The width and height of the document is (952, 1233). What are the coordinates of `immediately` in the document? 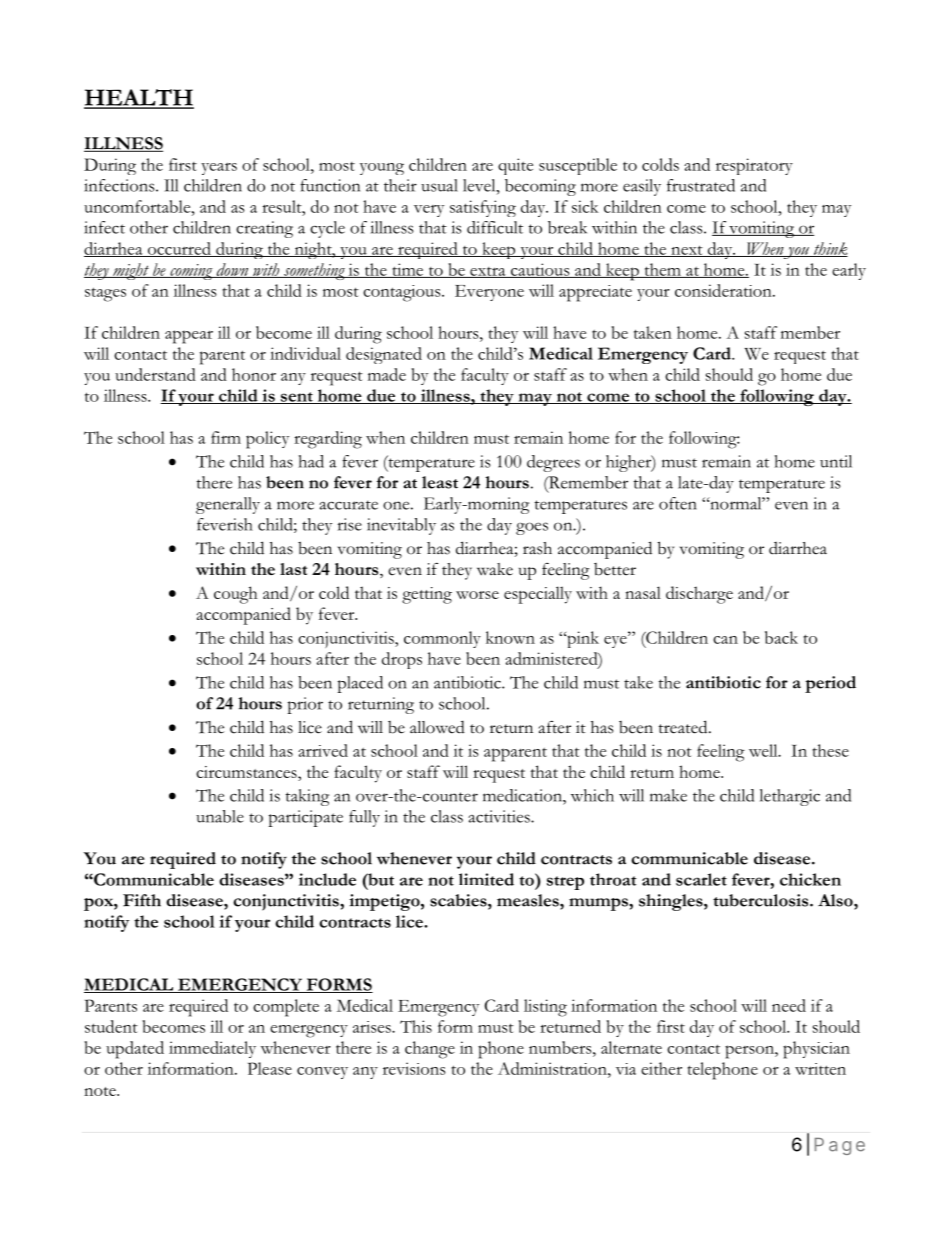 It's located at (212, 1049).
